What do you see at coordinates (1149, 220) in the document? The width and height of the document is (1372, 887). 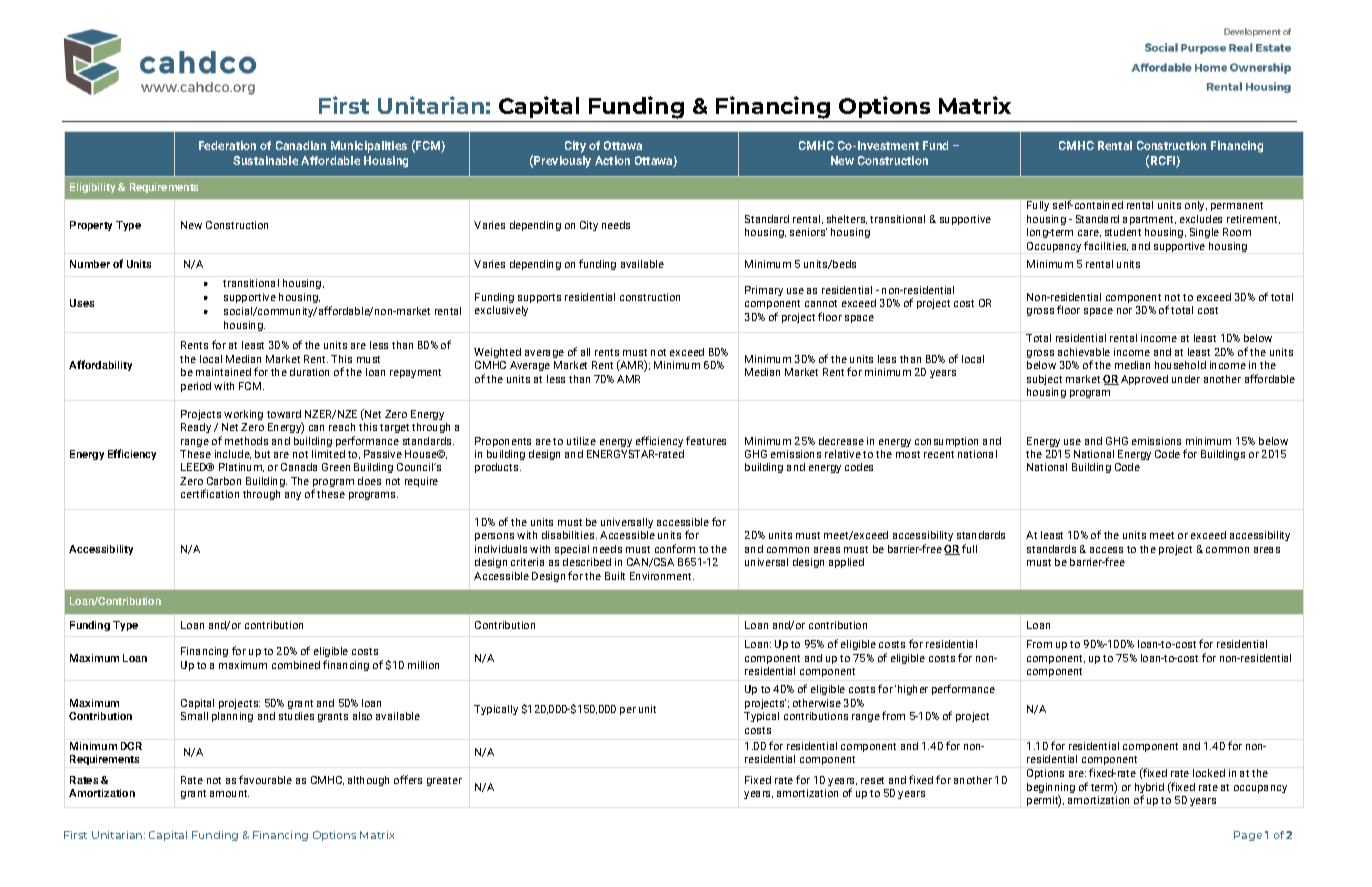 I see `apartment` at bounding box center [1149, 220].
